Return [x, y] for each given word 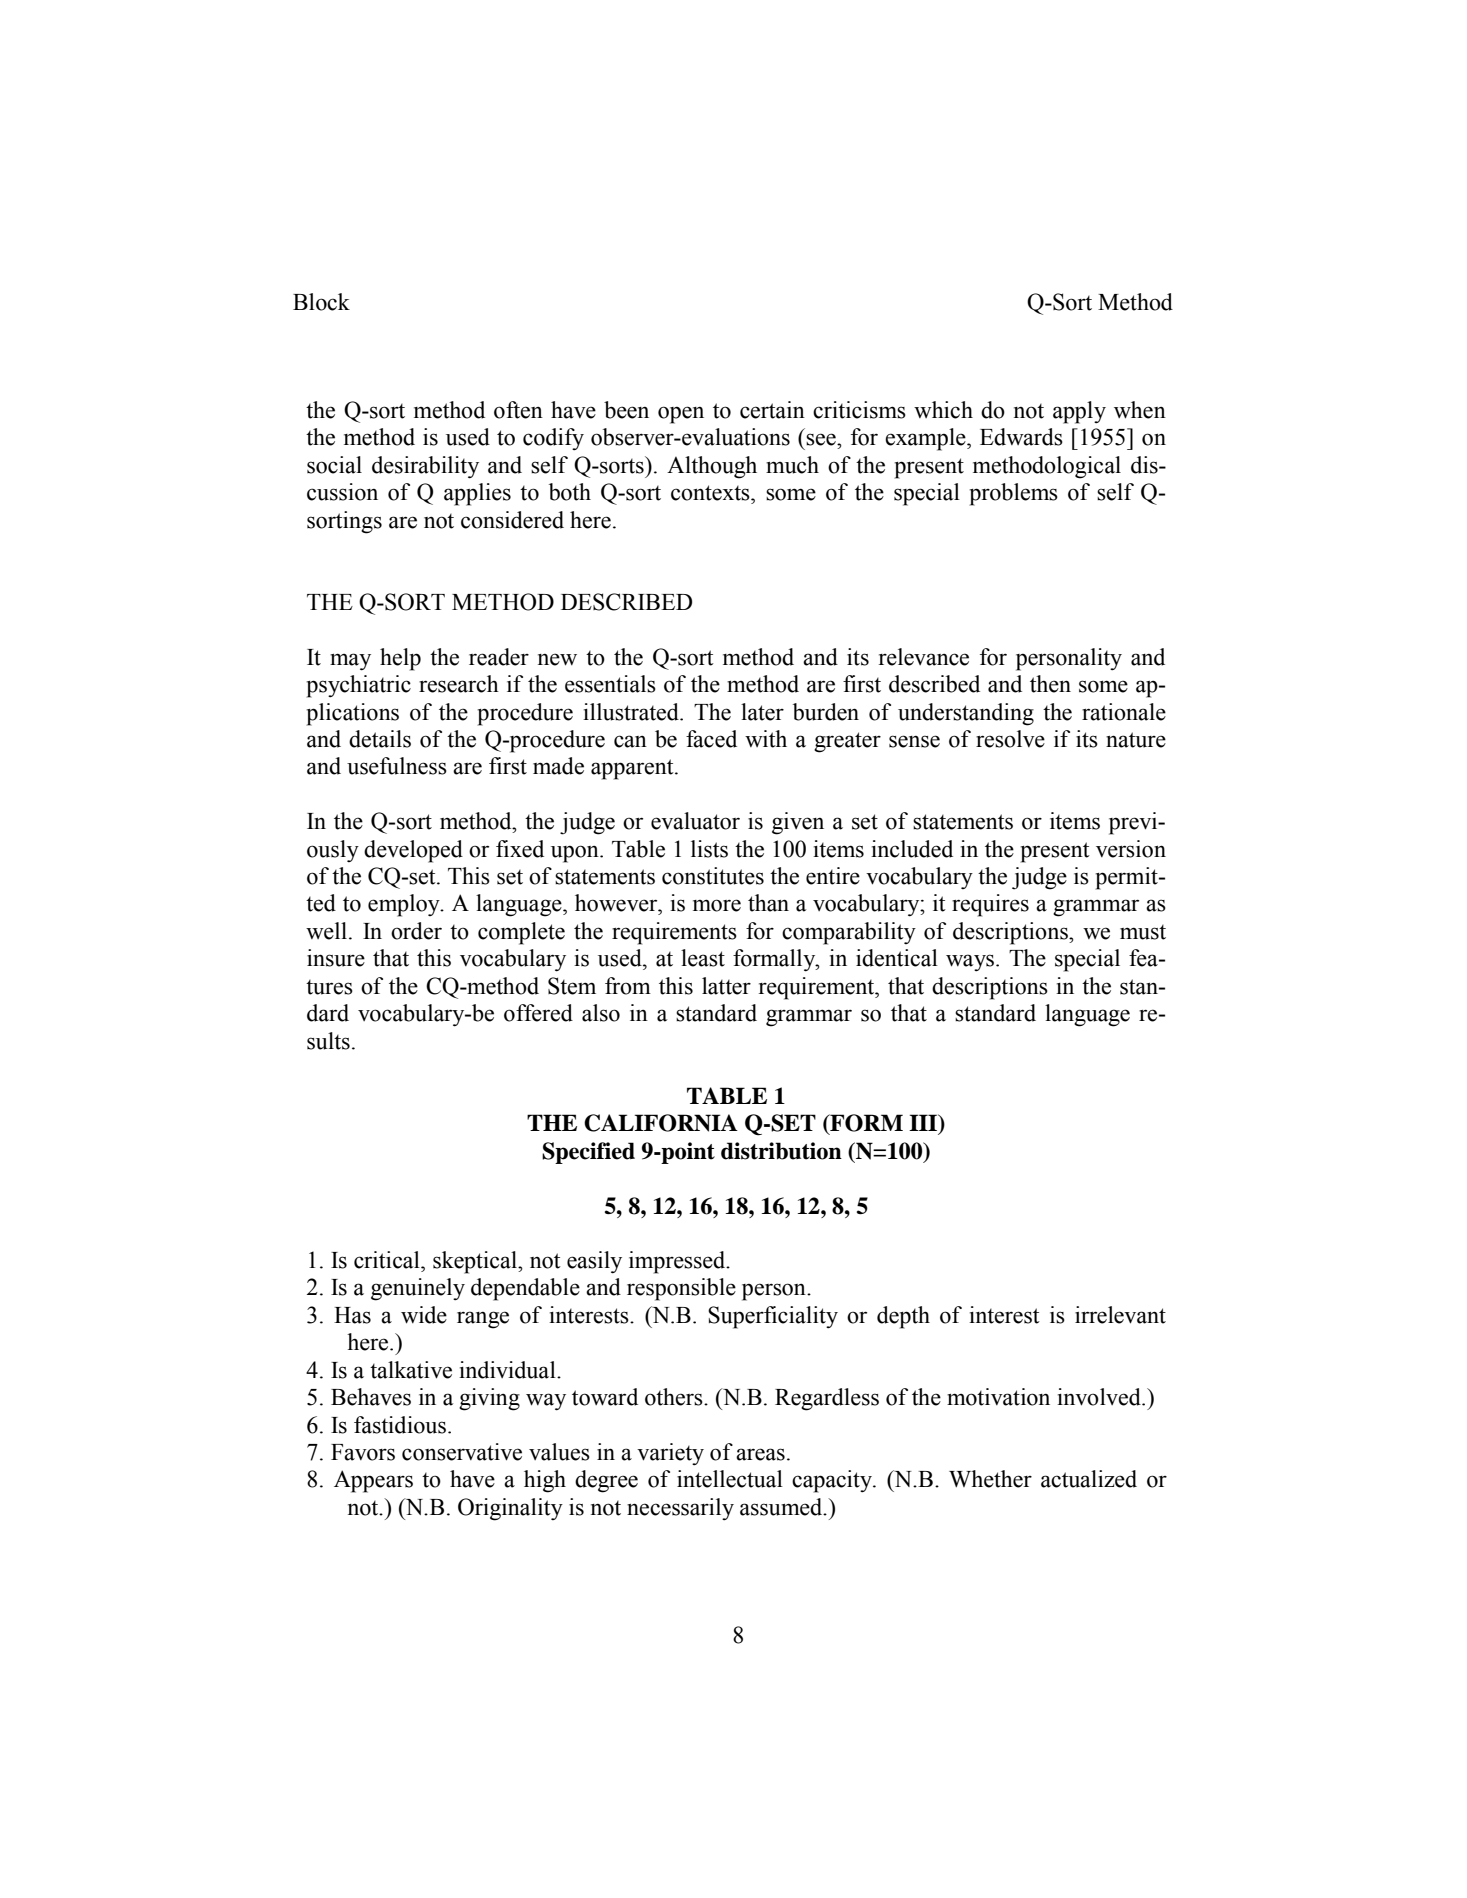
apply [1079, 412]
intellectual [730, 1479]
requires [990, 905]
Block [321, 302]
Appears [373, 1481]
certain [772, 410]
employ [405, 905]
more [717, 905]
